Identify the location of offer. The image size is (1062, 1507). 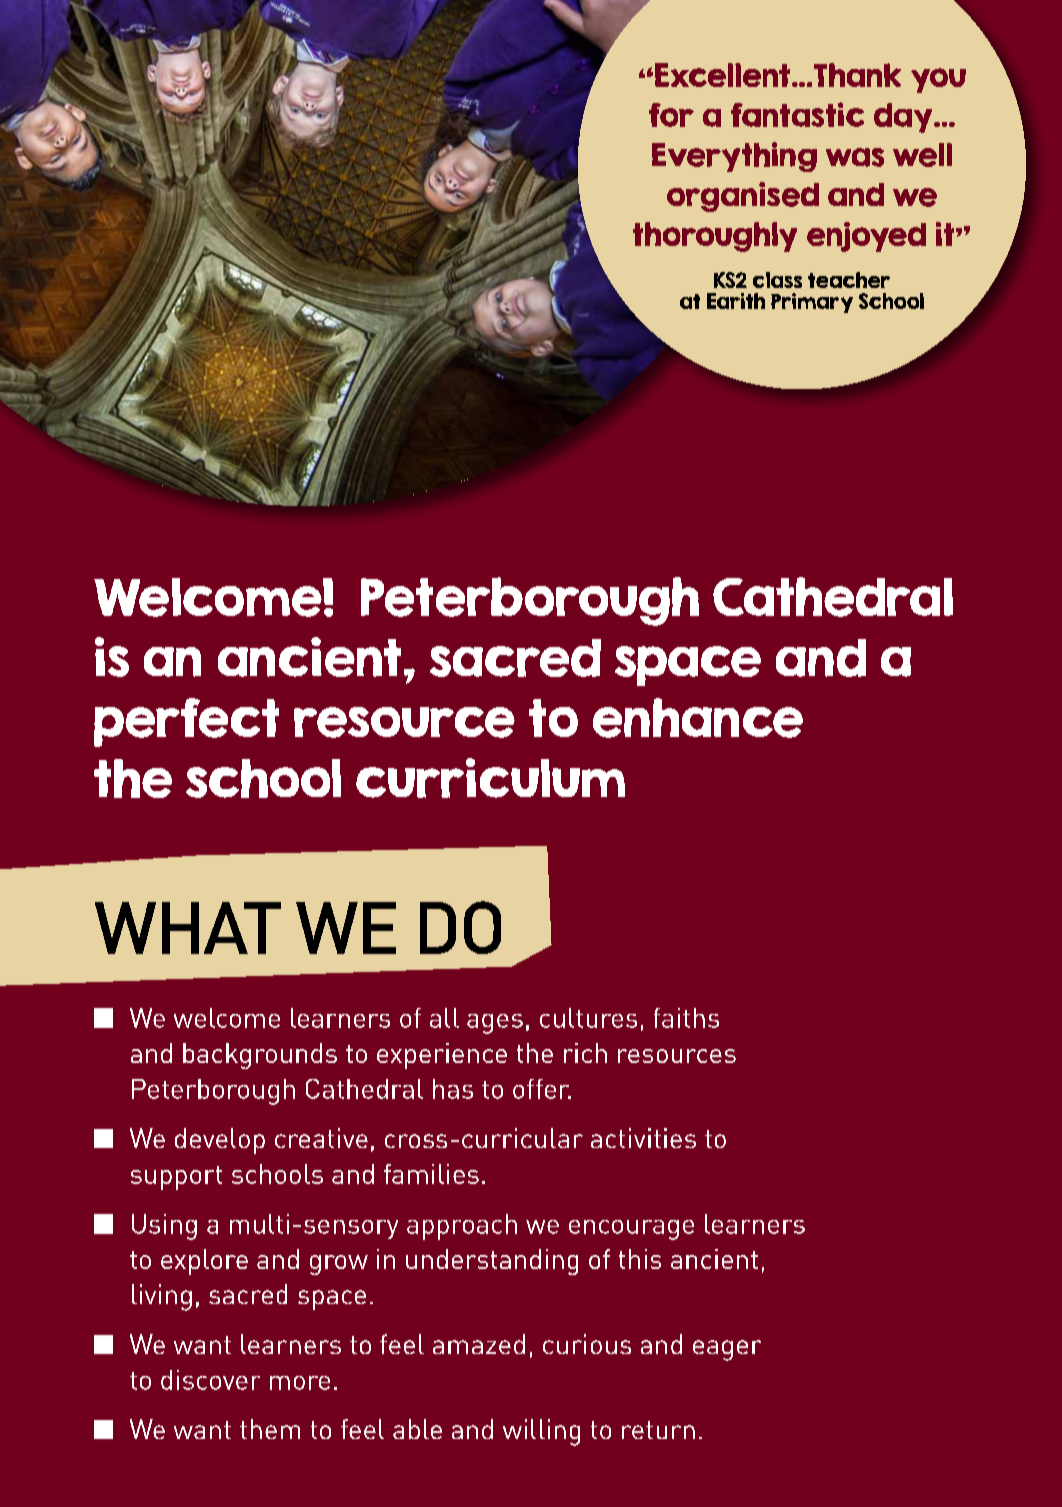
(542, 1089).
